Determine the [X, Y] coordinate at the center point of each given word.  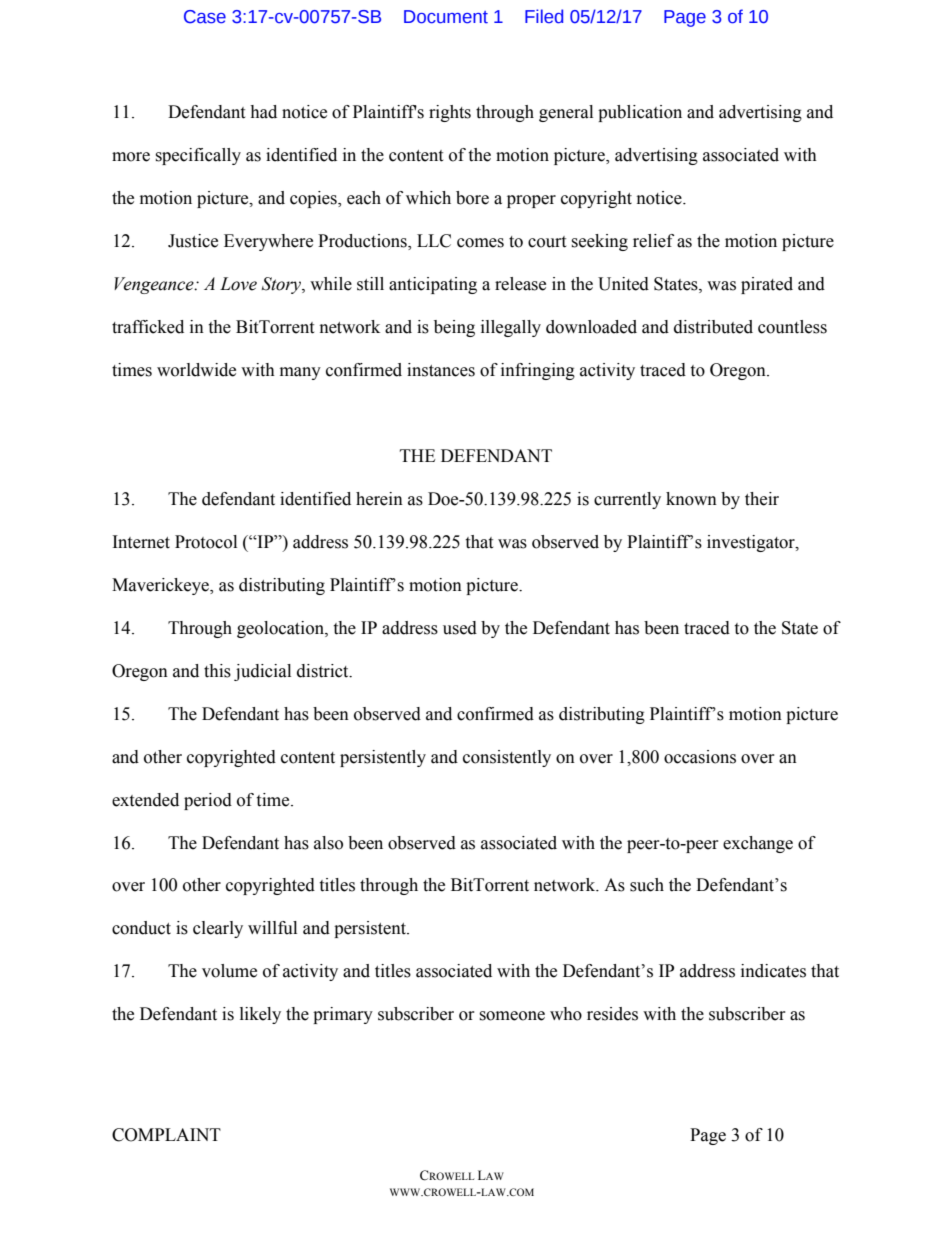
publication [640, 113]
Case [205, 17]
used [460, 628]
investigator [752, 543]
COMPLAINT [166, 1135]
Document [446, 17]
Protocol [206, 542]
